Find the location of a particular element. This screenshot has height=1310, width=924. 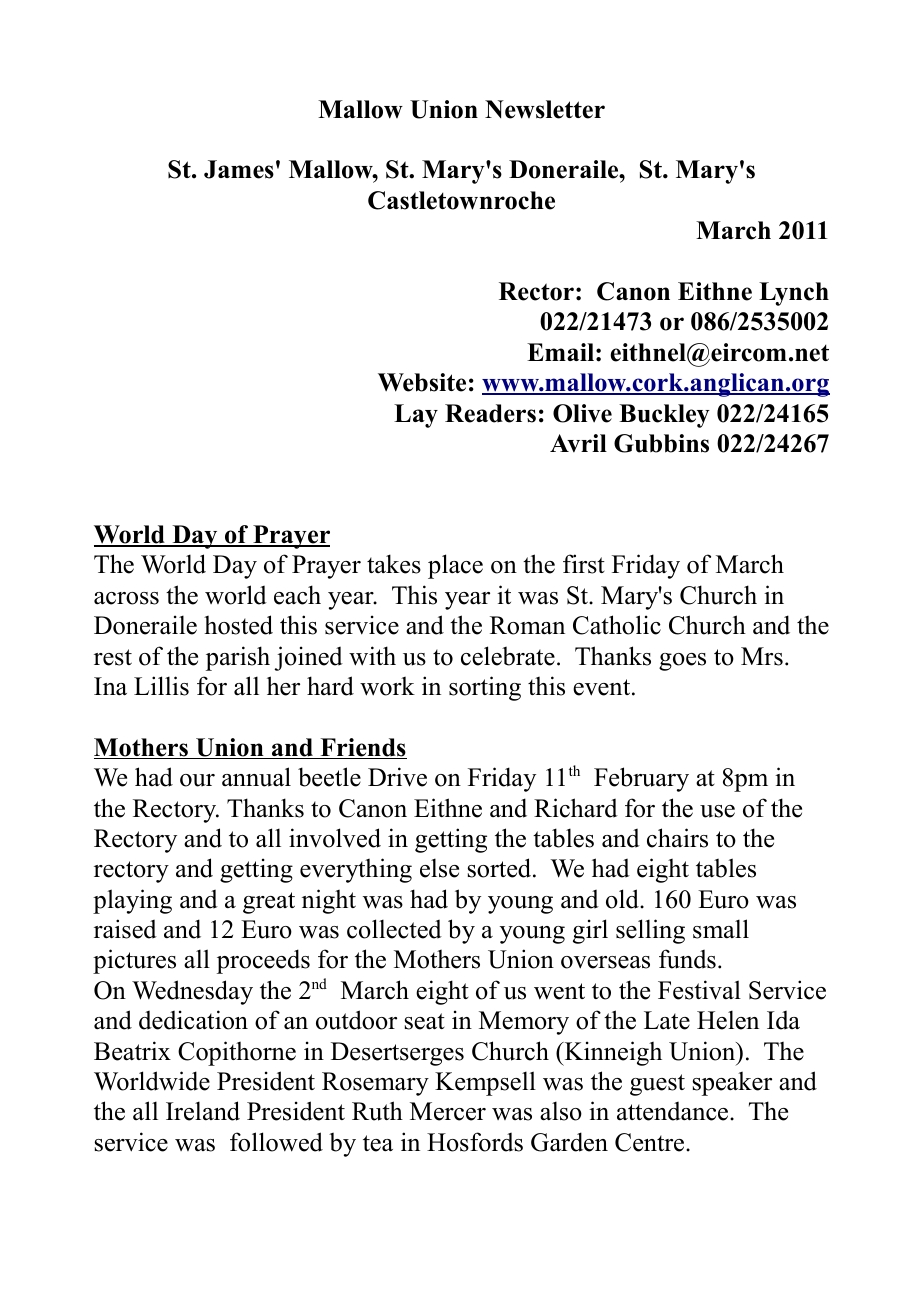

Lynch is located at coordinates (794, 294).
